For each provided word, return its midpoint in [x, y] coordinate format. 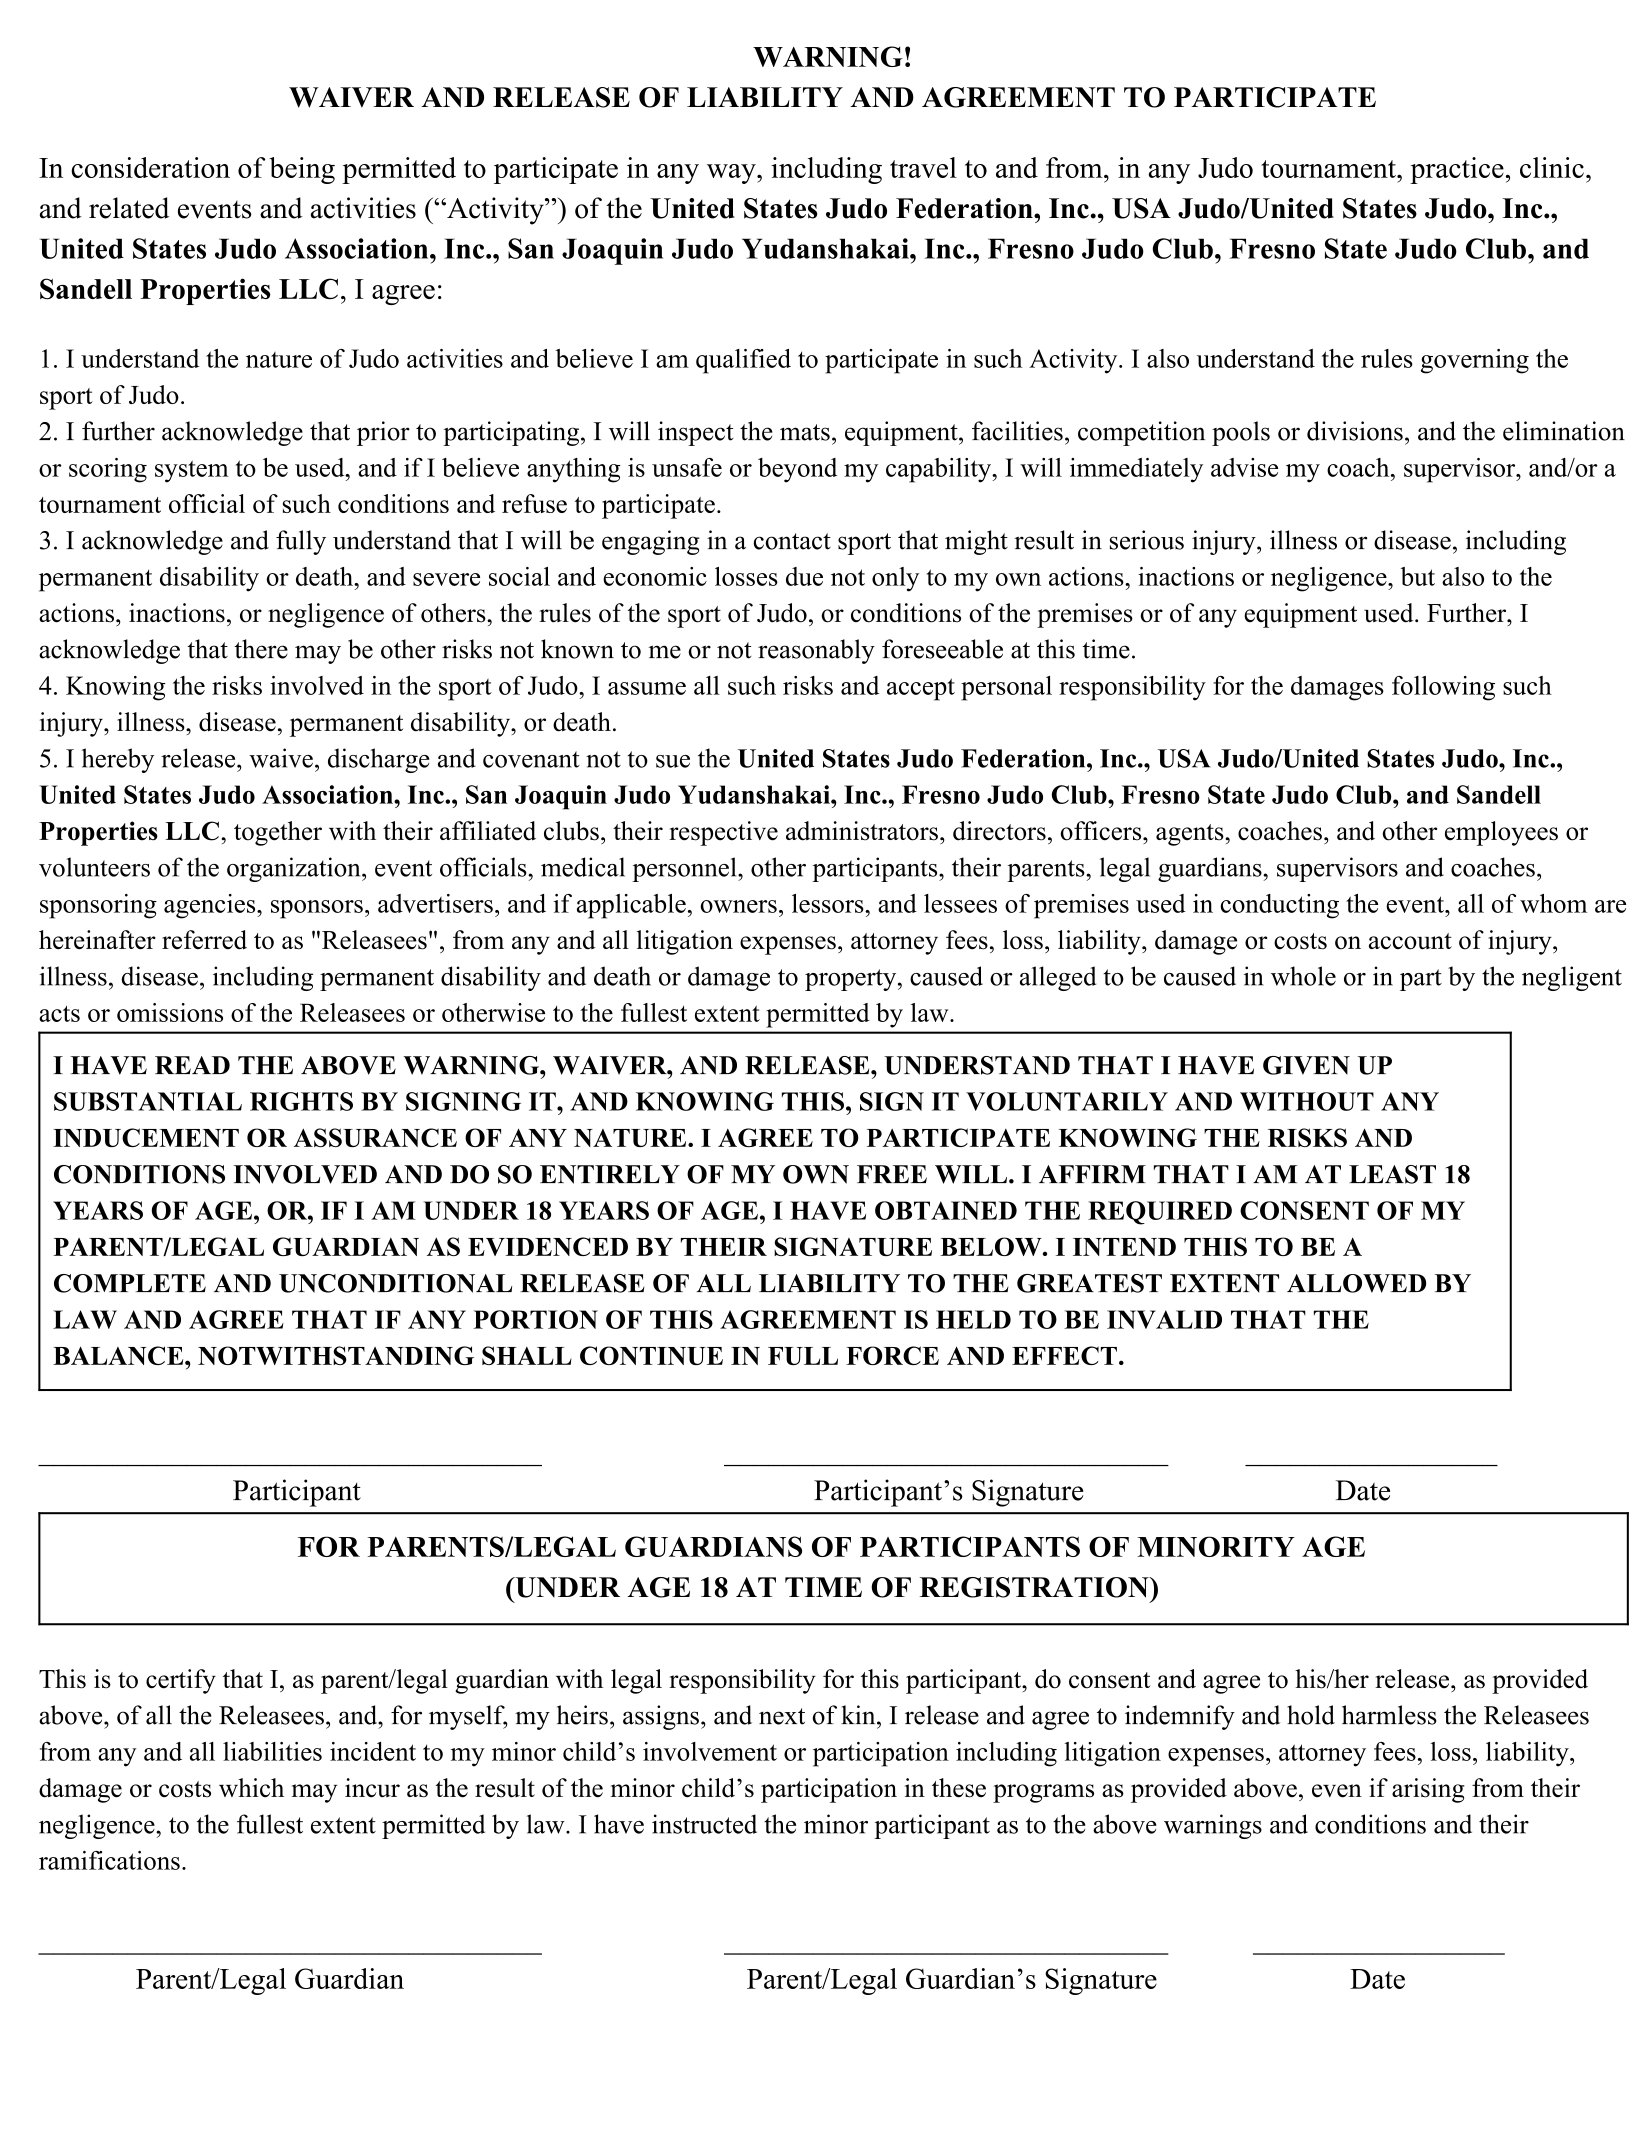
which [251, 1788]
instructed [704, 1824]
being [302, 170]
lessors [829, 903]
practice [1457, 170]
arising [1428, 1790]
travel [923, 167]
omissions [170, 1012]
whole [1303, 976]
